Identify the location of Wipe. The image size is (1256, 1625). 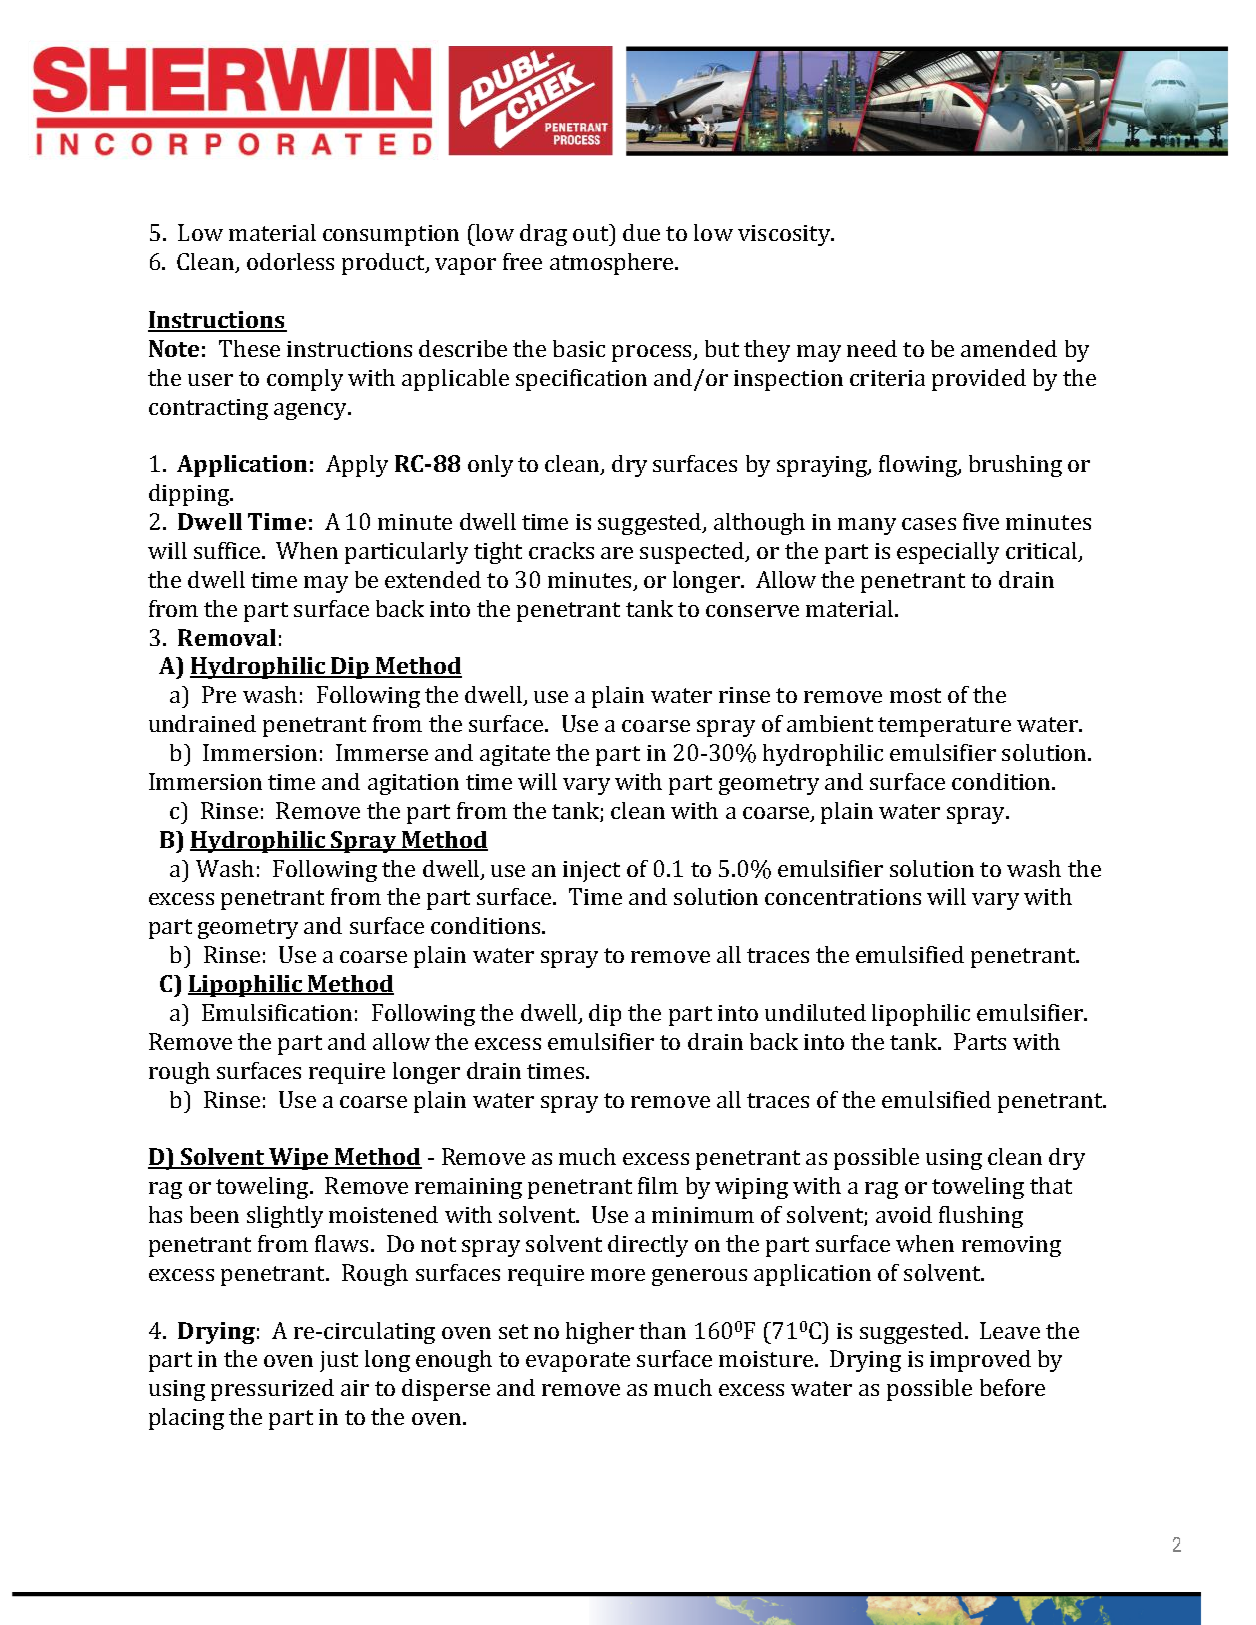
(299, 1159).
